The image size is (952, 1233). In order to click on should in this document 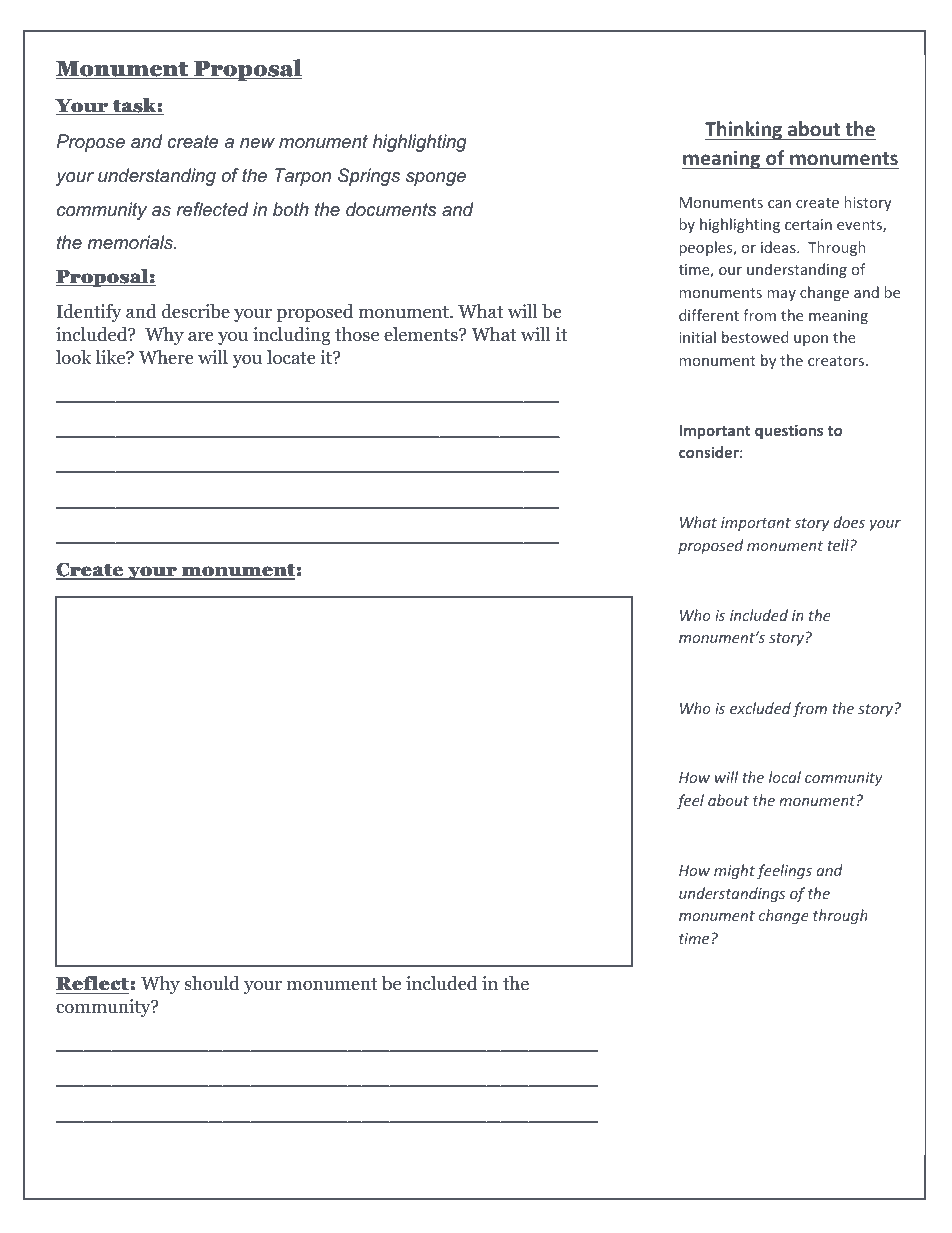, I will do `click(212, 983)`.
